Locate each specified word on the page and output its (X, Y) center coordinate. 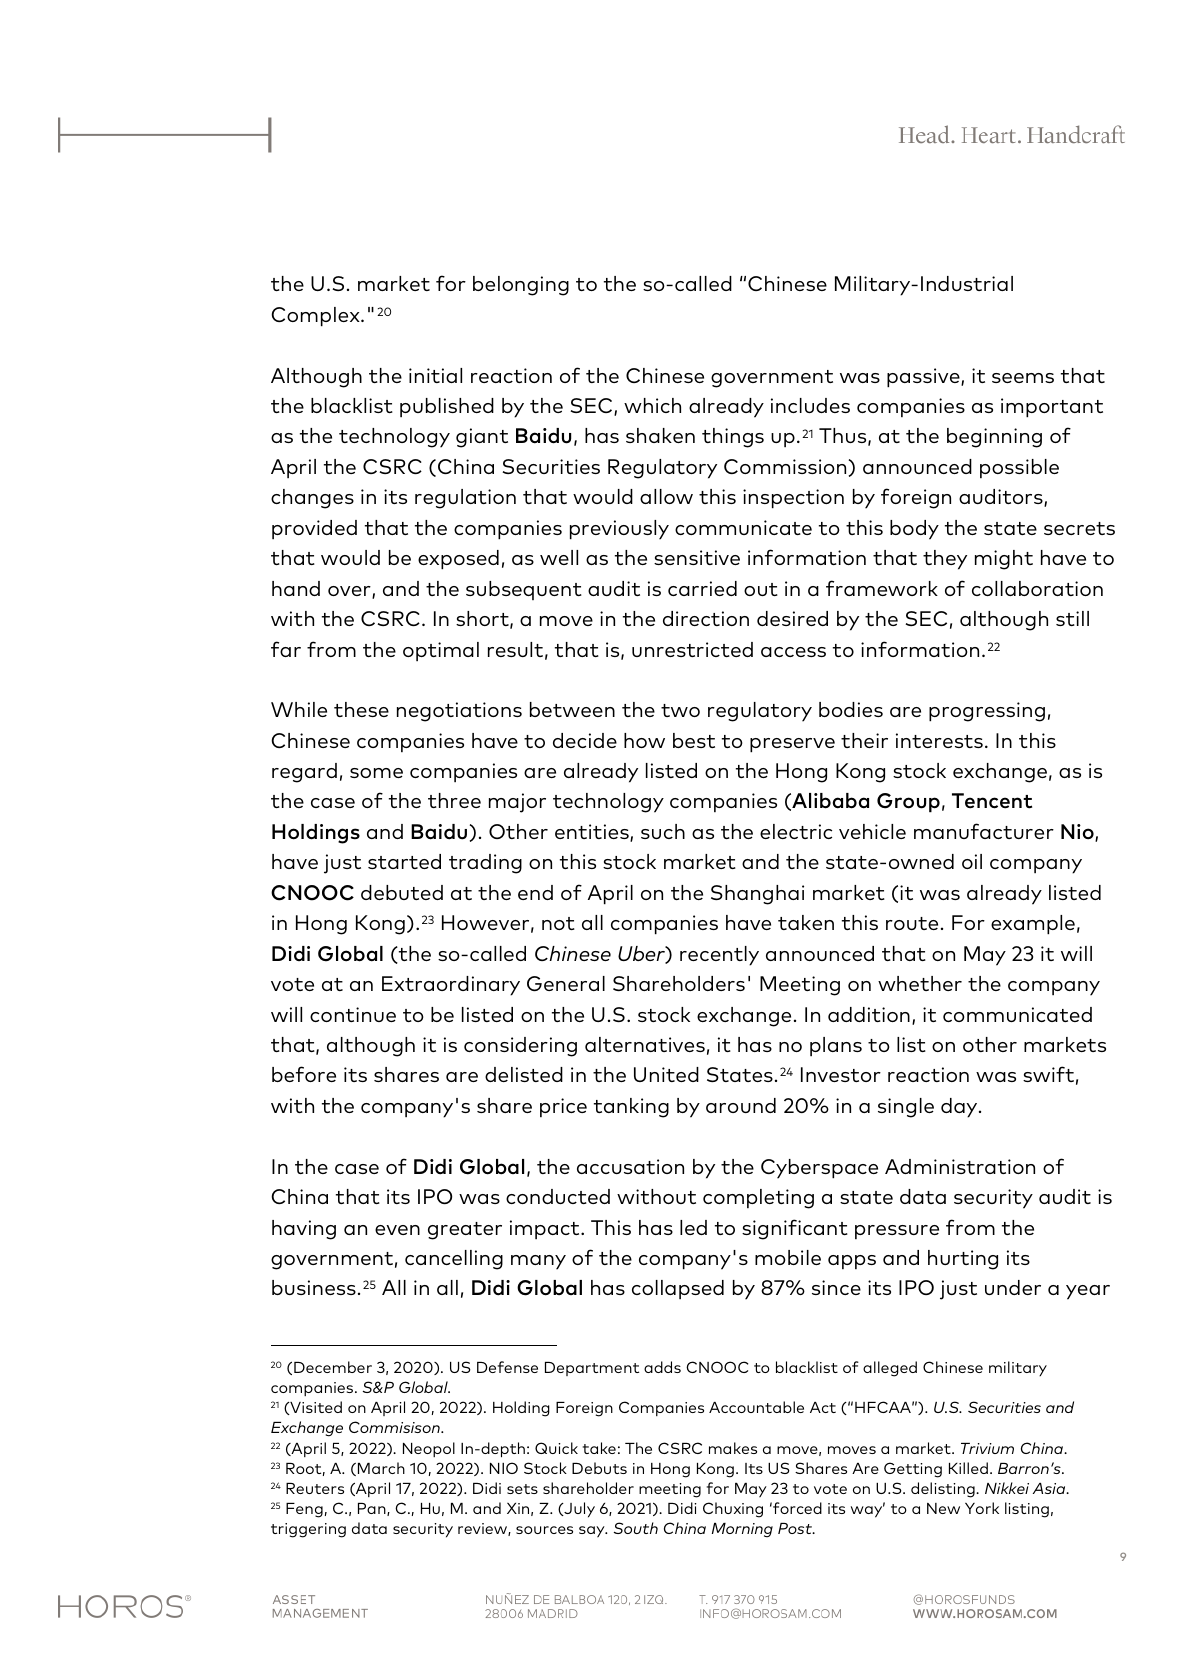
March (381, 1468)
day (960, 1108)
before (304, 1074)
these (361, 709)
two (680, 710)
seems (1023, 378)
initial (435, 375)
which (652, 405)
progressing (987, 712)
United (666, 1074)
